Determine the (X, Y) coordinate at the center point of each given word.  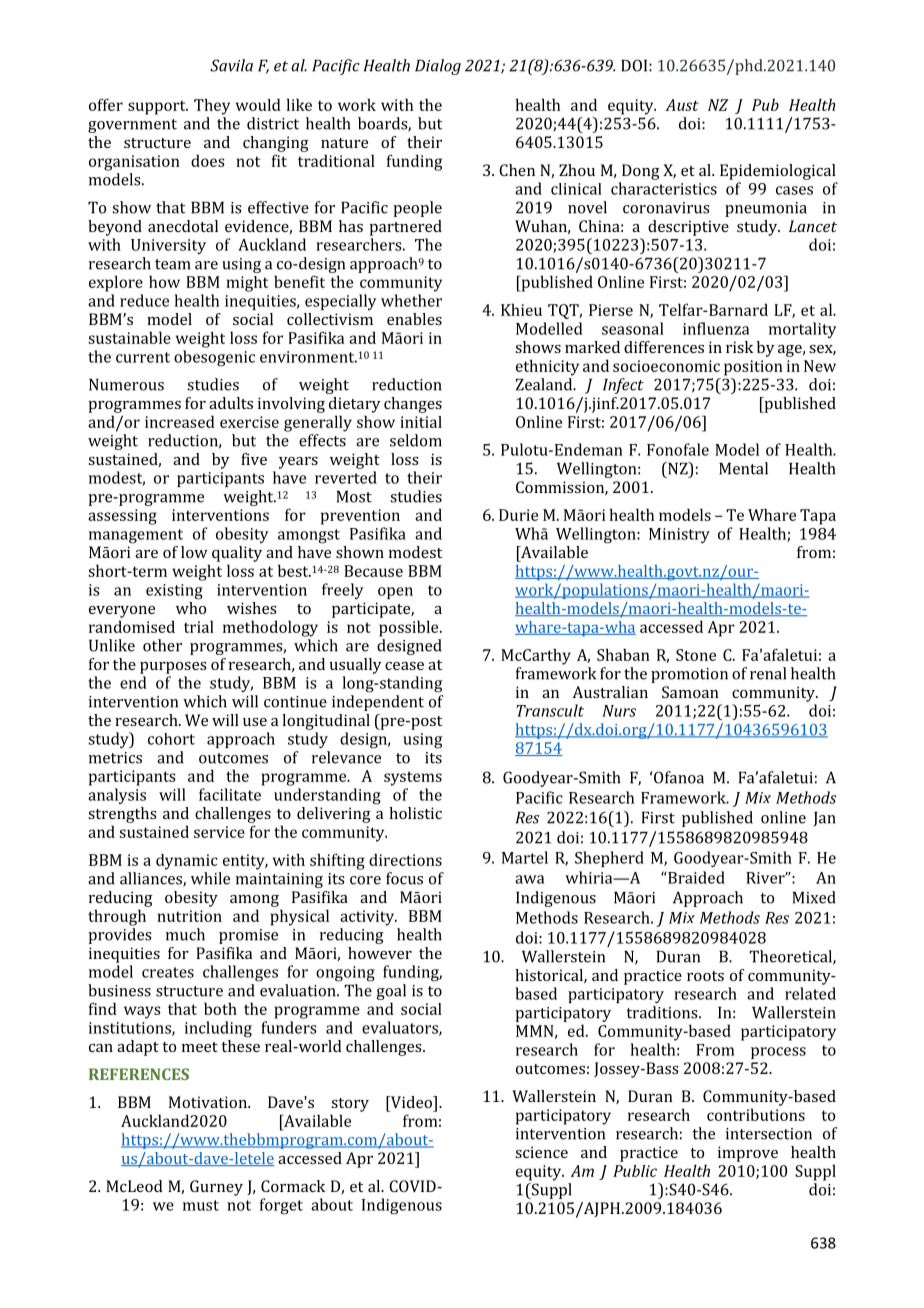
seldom (416, 440)
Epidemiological (778, 172)
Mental (743, 468)
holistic (415, 813)
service (219, 832)
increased (180, 421)
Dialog (438, 67)
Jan (825, 819)
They (212, 106)
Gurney (216, 1188)
